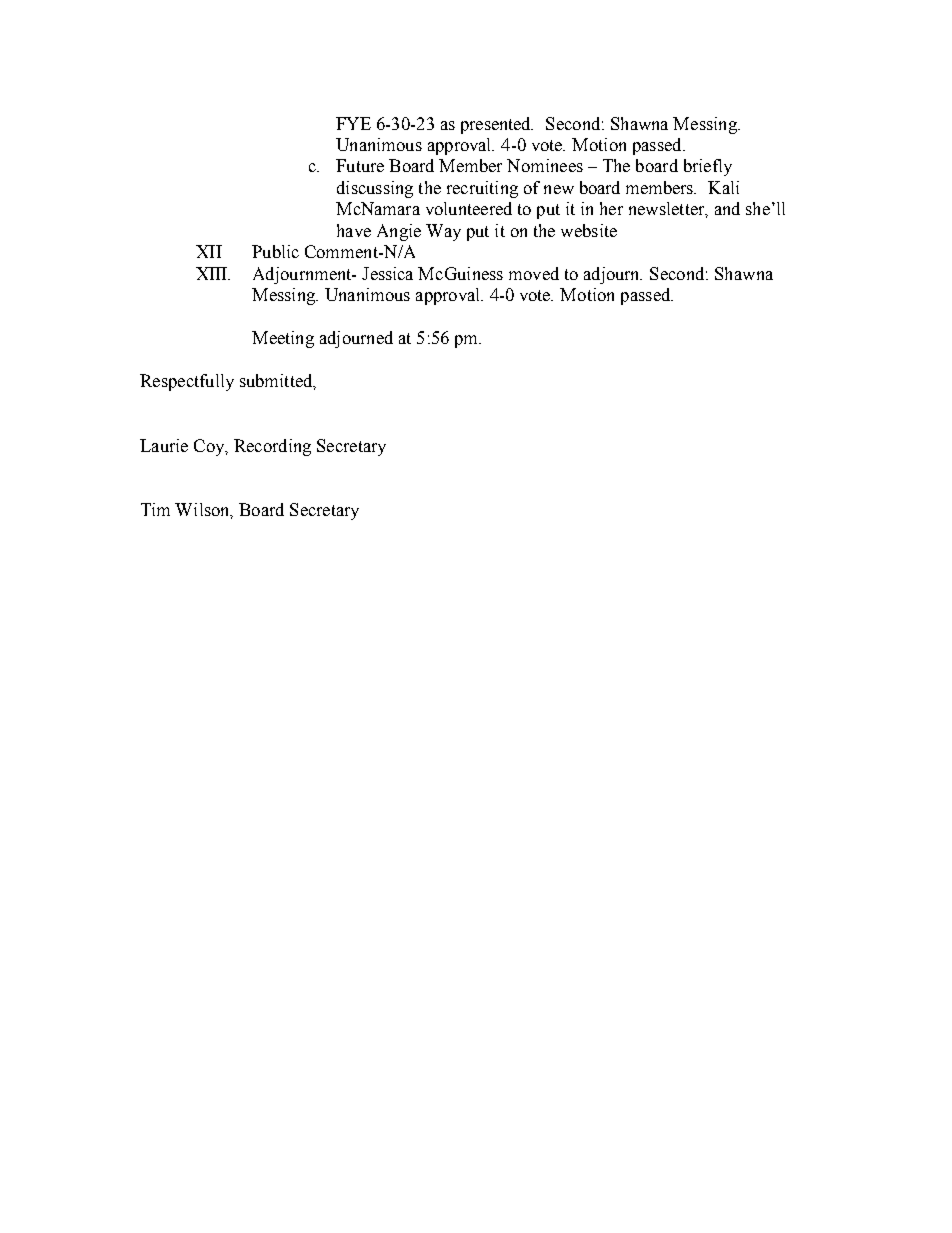 The height and width of the document is (1233, 952). I want to click on XIII, so click(213, 273).
